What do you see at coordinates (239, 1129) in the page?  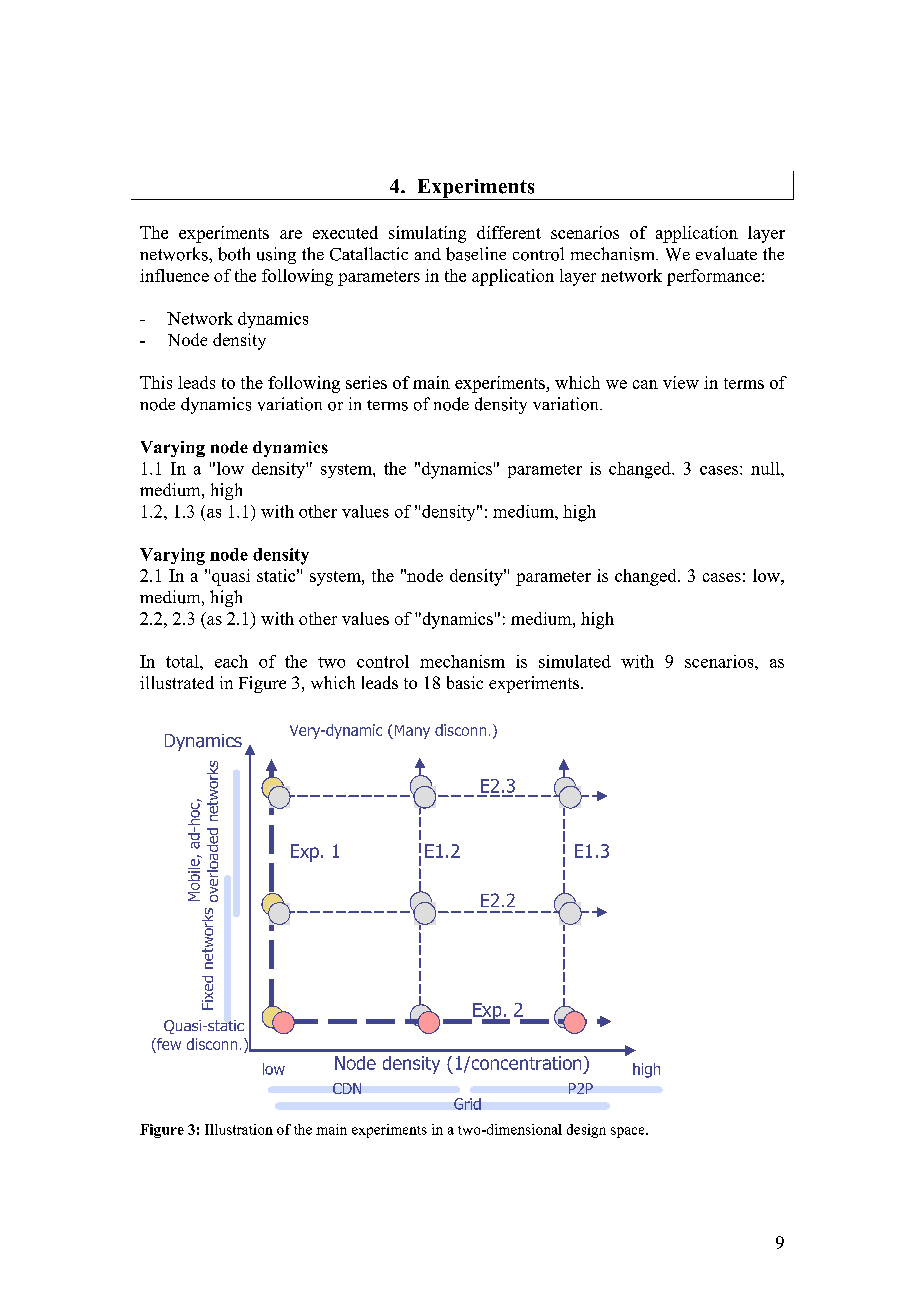 I see `Illustration` at bounding box center [239, 1129].
